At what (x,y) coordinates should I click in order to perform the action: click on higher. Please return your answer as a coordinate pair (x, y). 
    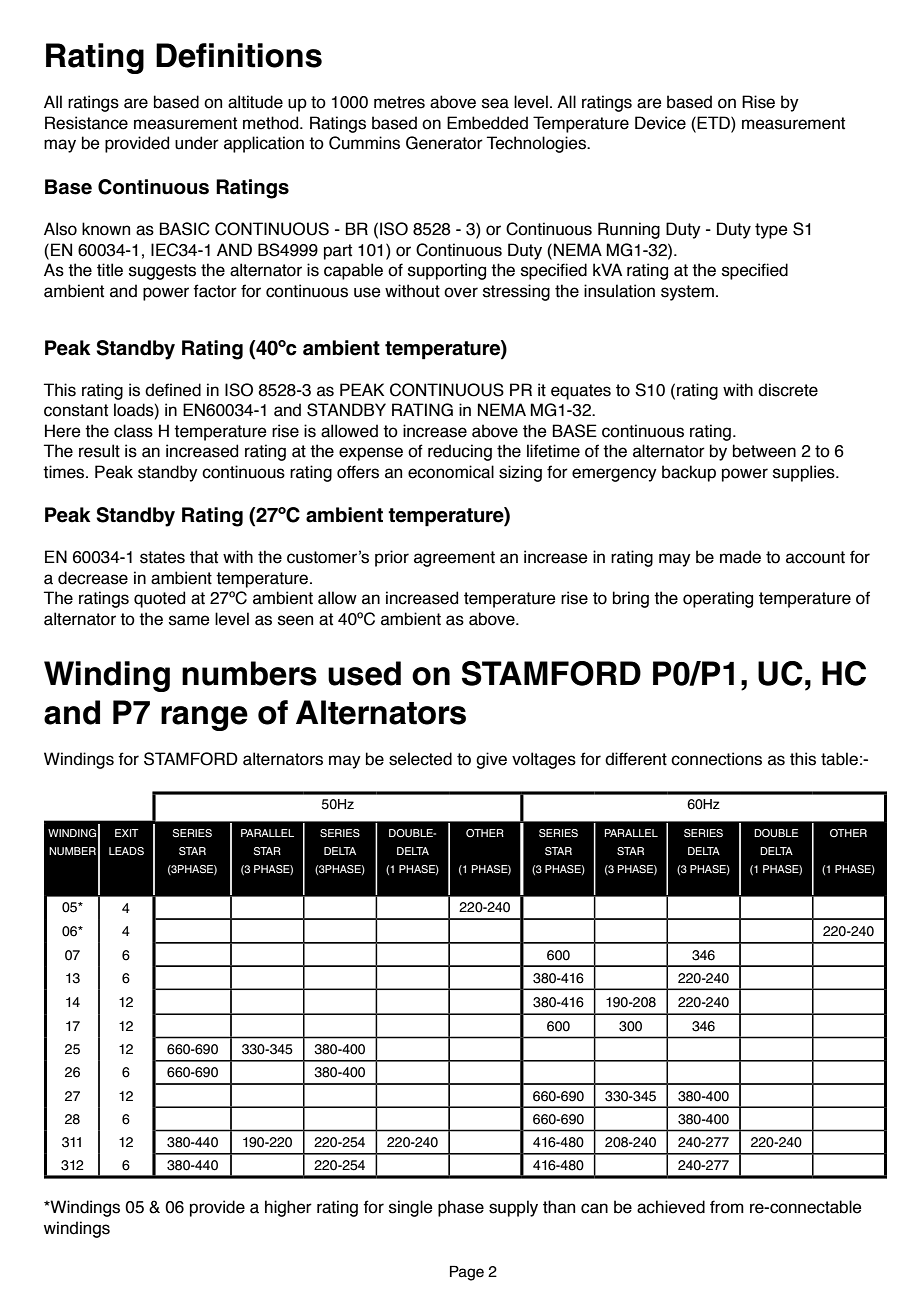
    Looking at the image, I should click on (288, 1208).
